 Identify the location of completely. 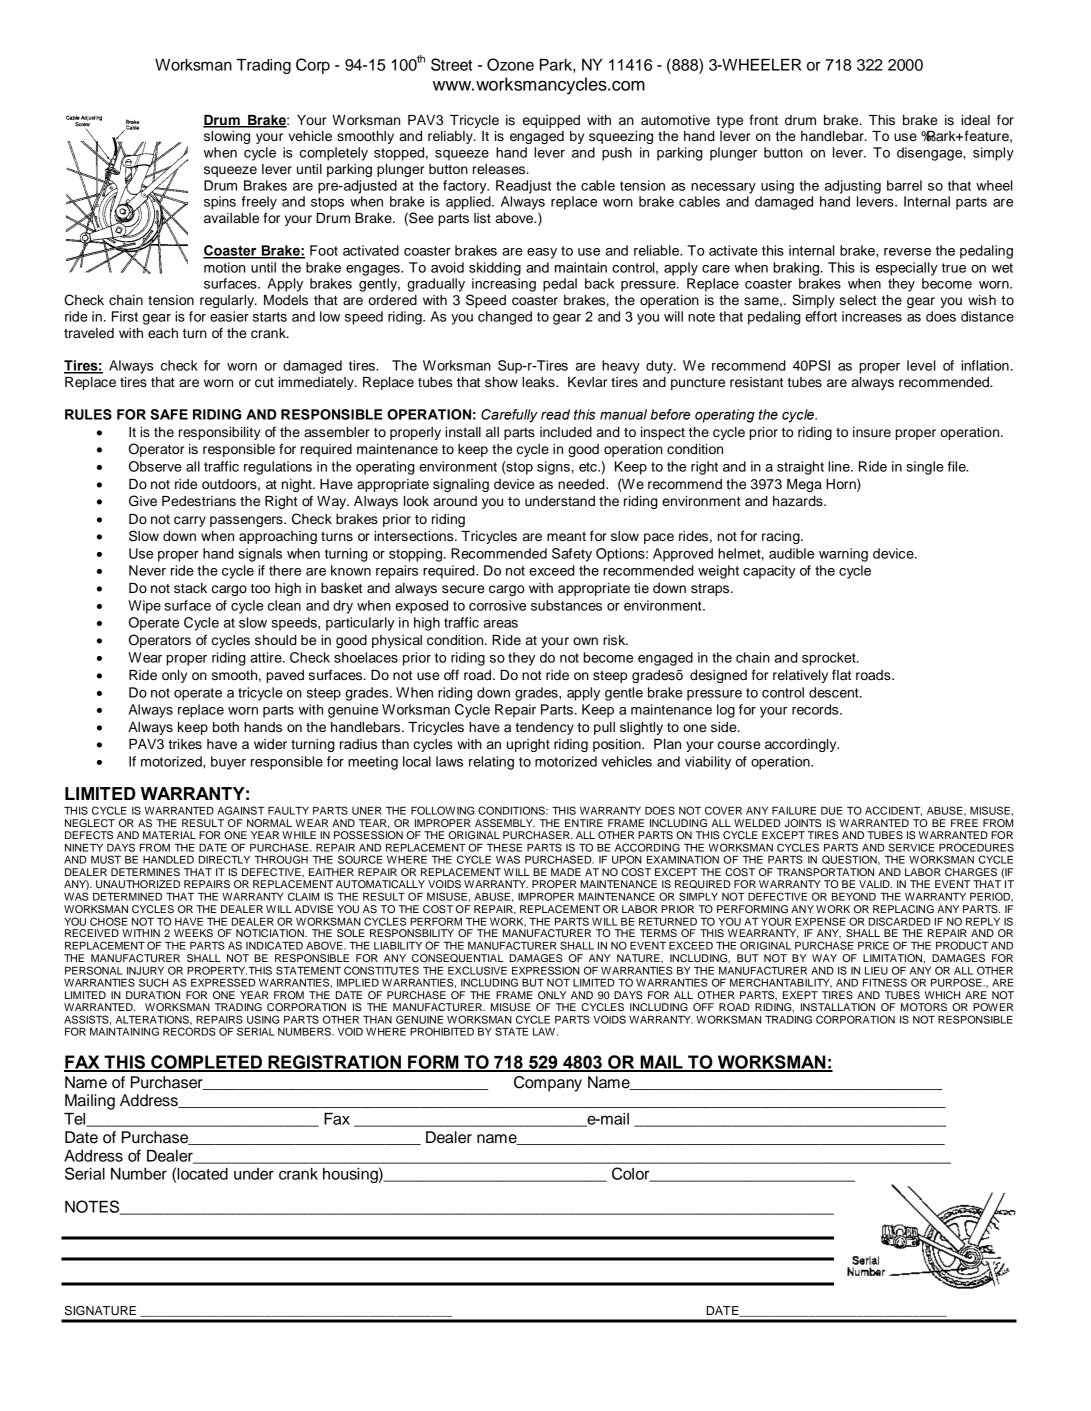
(334, 154).
